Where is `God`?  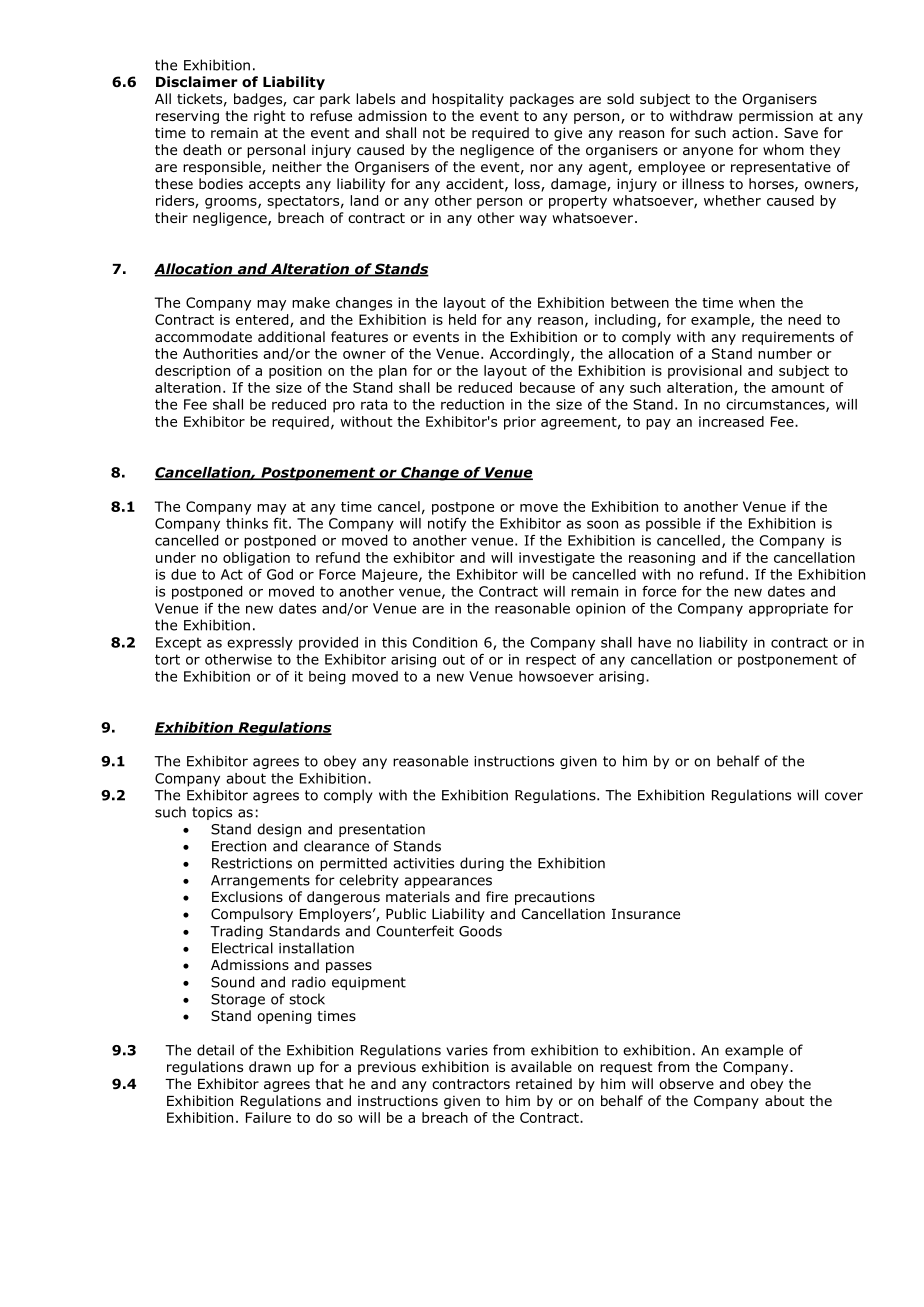
God is located at coordinates (280, 574).
